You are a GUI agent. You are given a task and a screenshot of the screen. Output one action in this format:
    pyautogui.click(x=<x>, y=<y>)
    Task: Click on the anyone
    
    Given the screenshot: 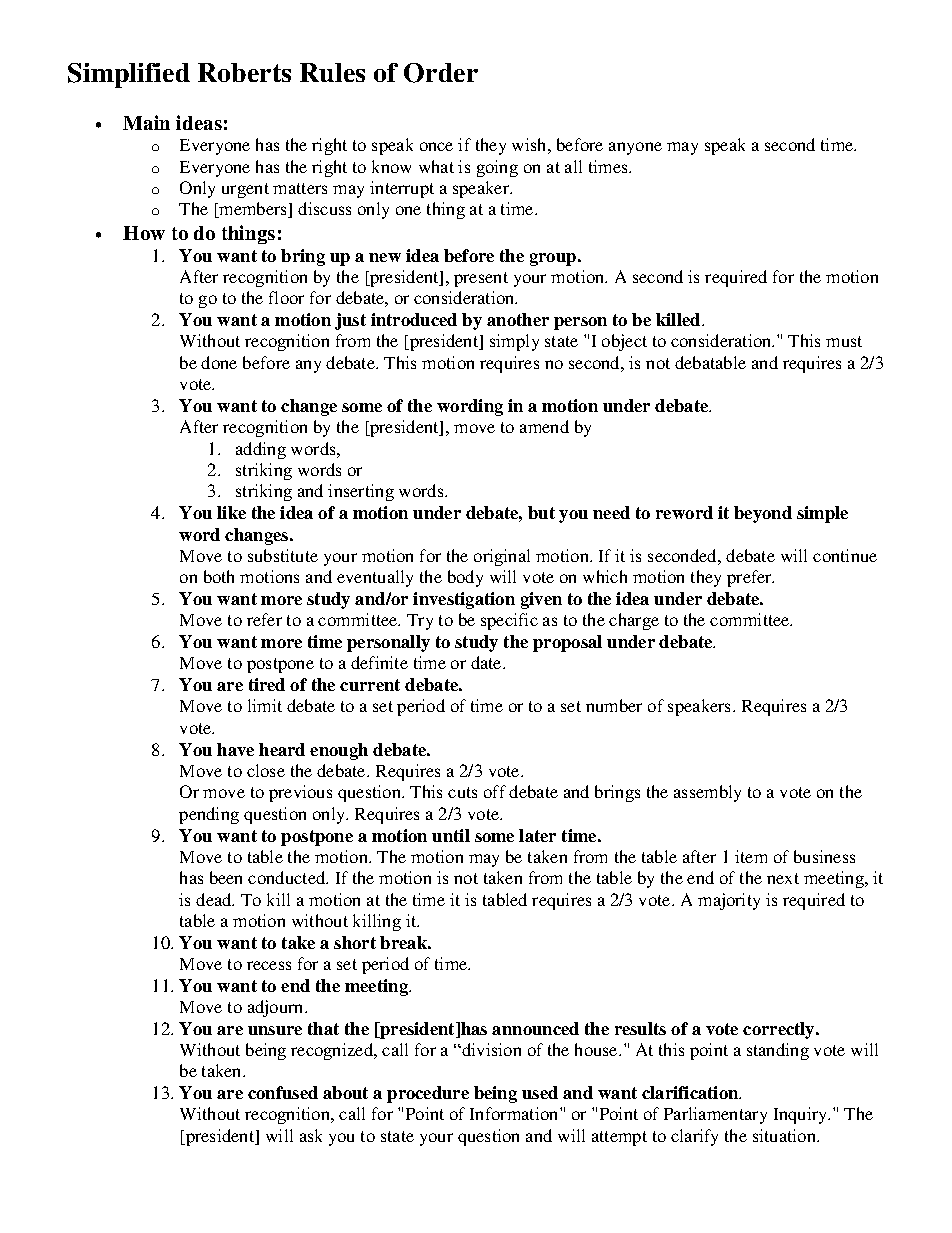 What is the action you would take?
    pyautogui.click(x=635, y=148)
